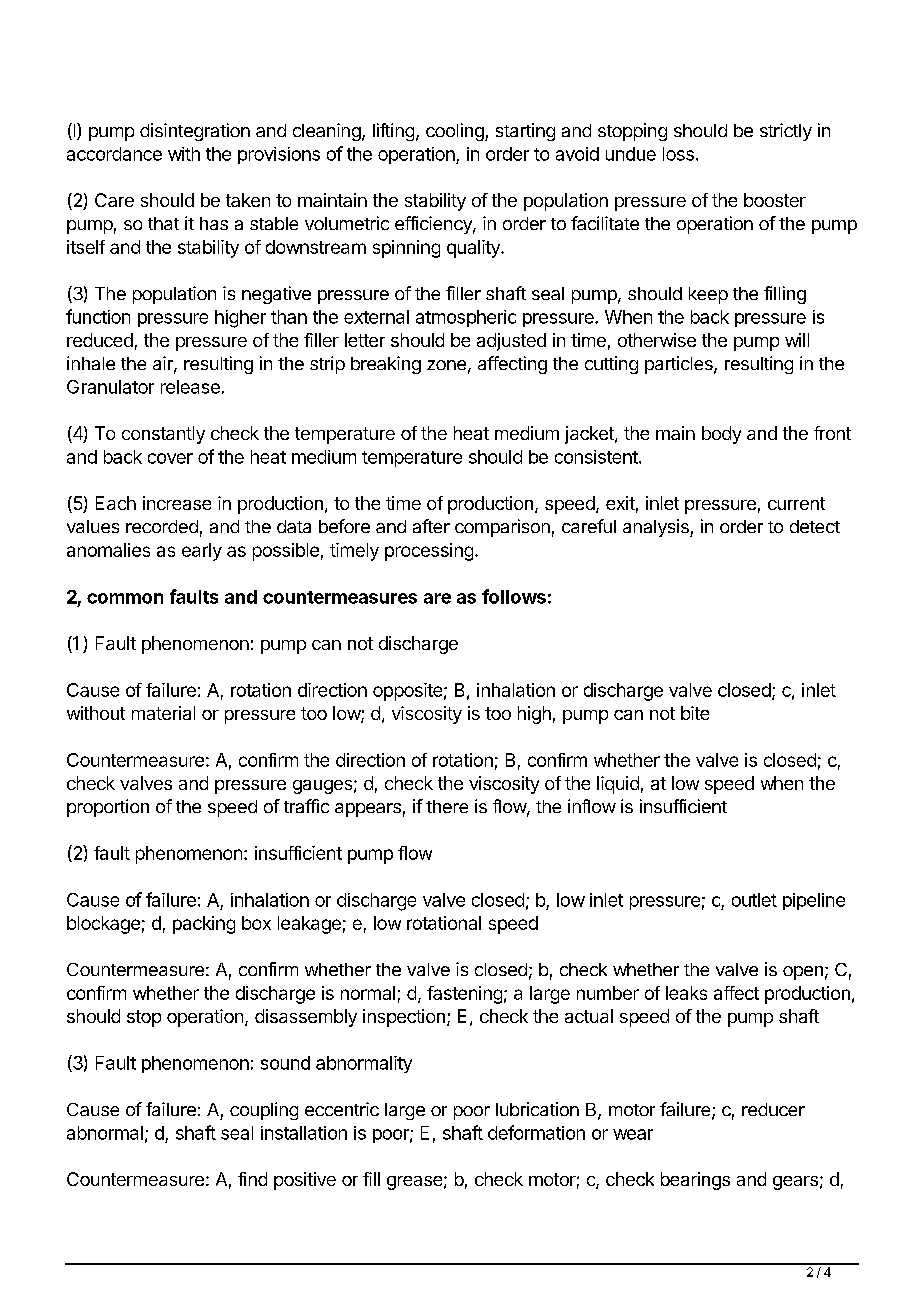  I want to click on after, so click(431, 526).
